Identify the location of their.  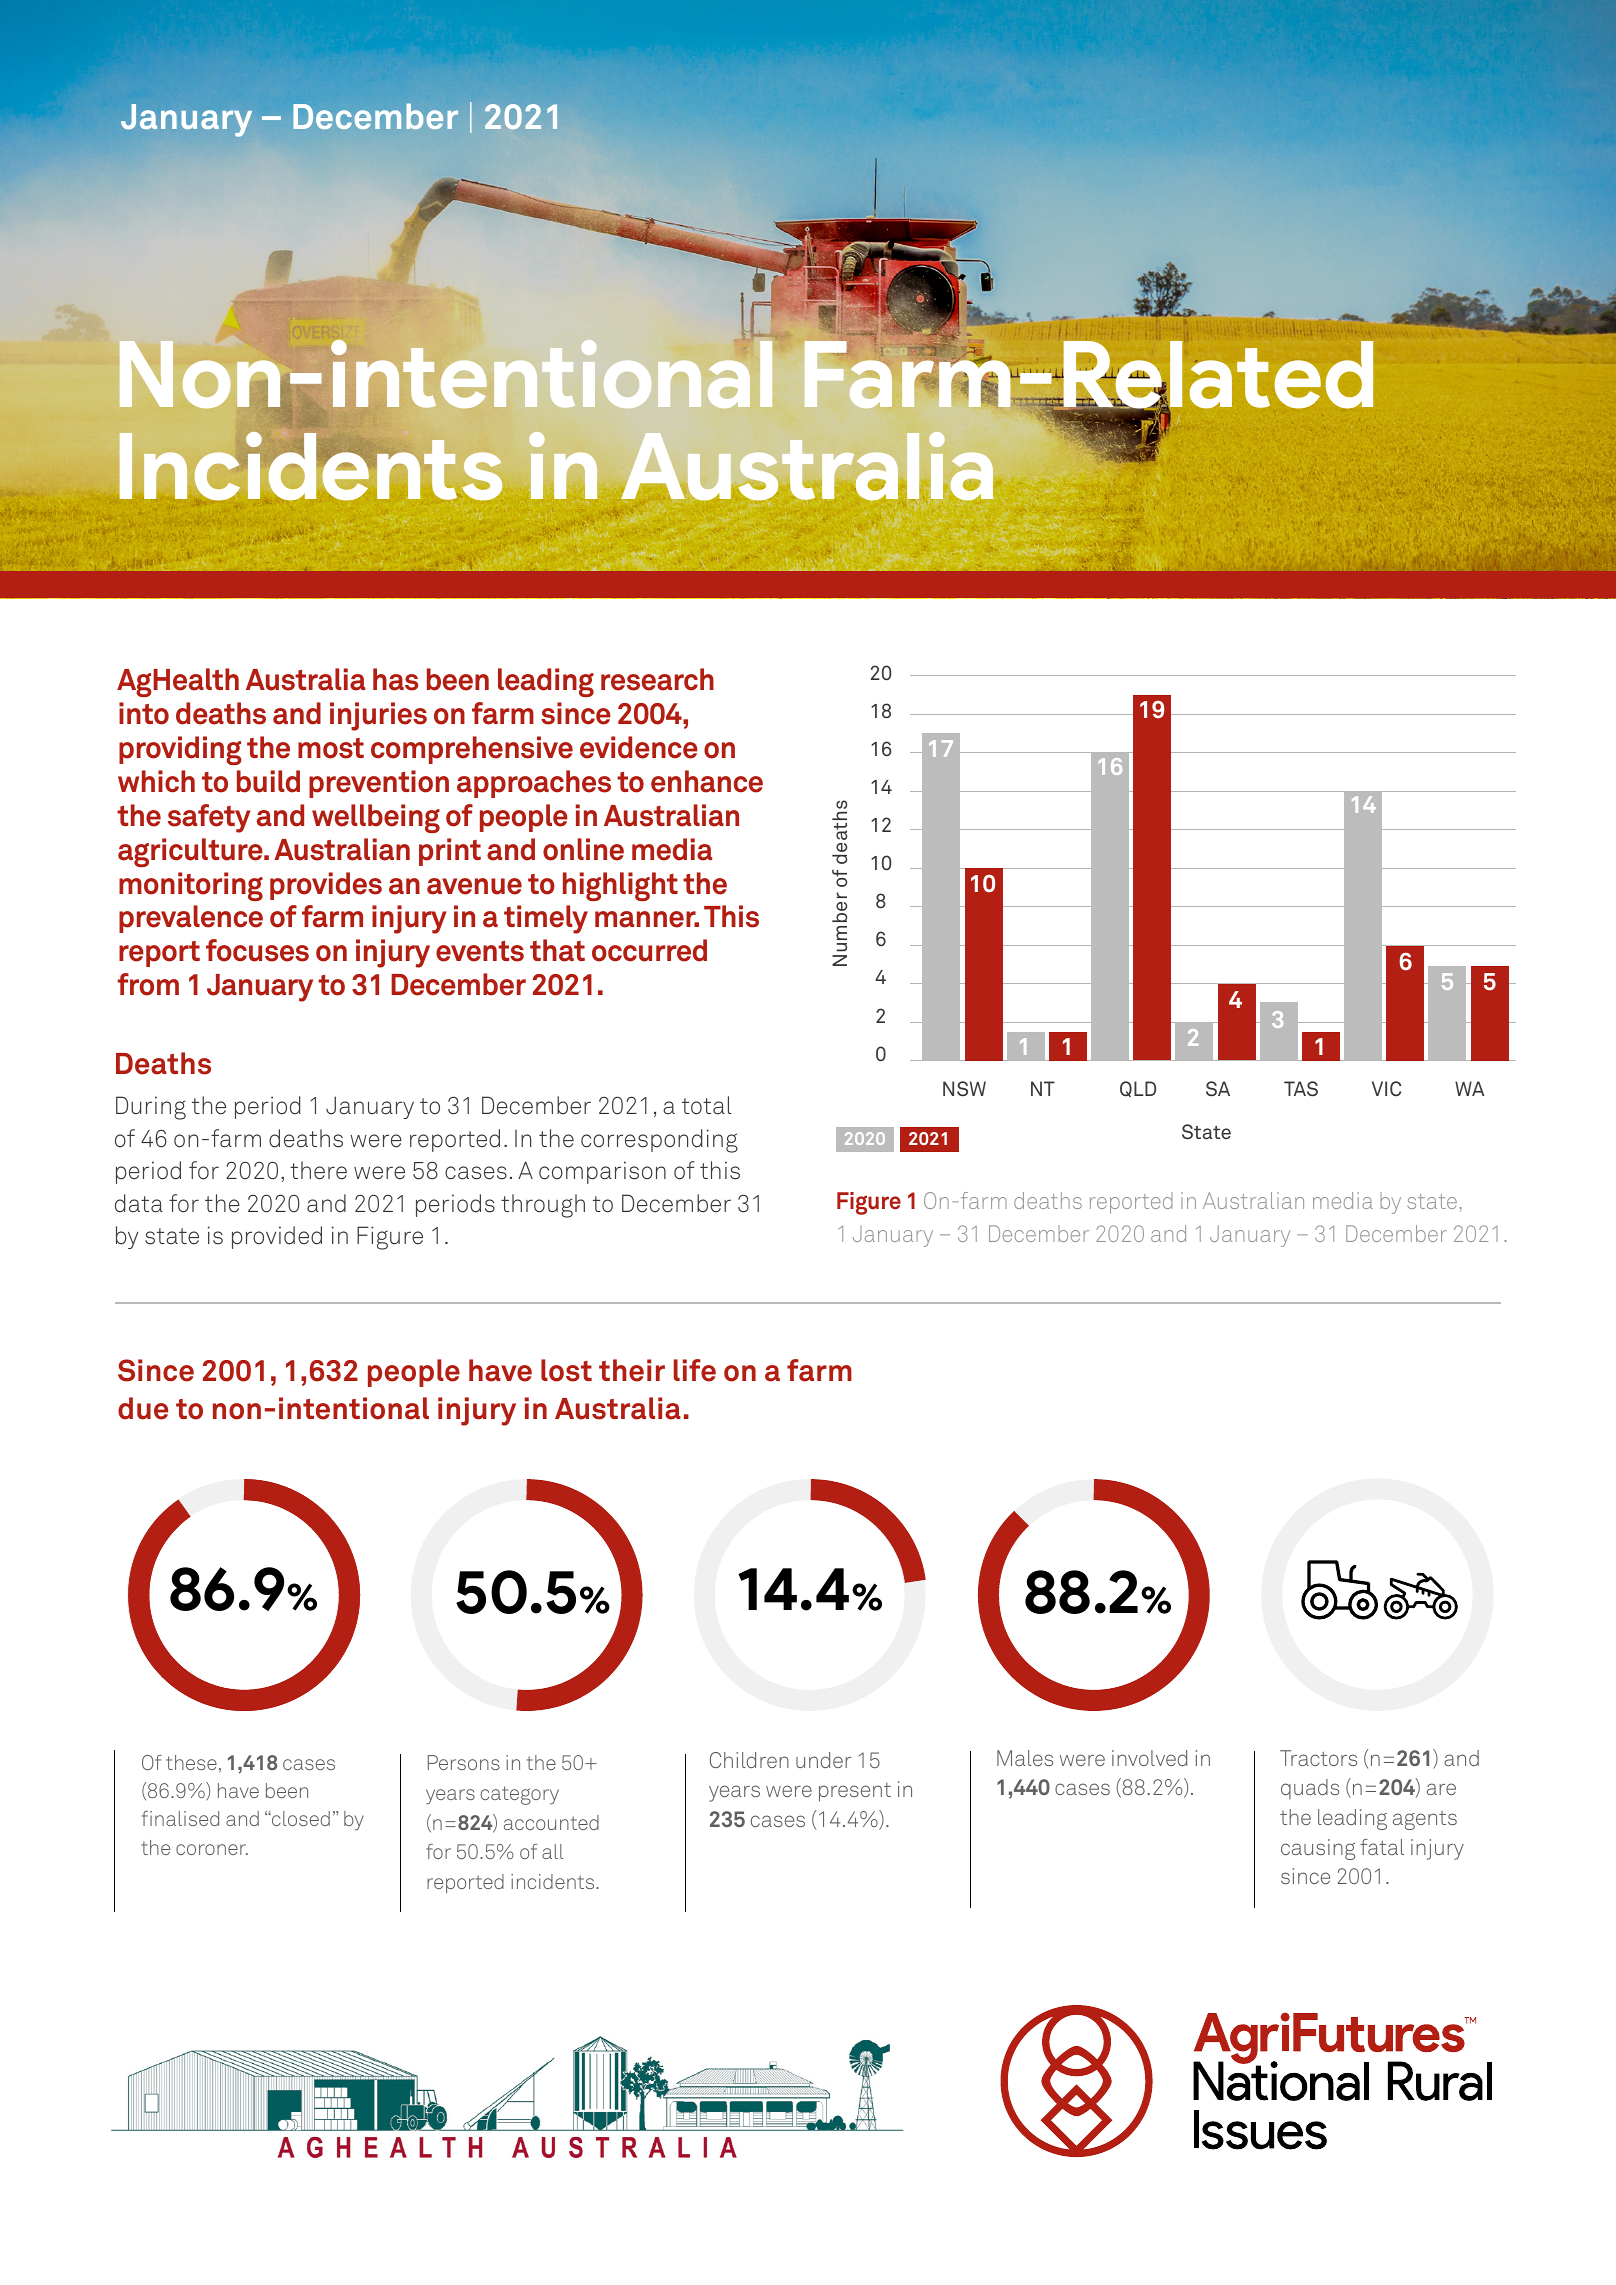
(632, 1370).
